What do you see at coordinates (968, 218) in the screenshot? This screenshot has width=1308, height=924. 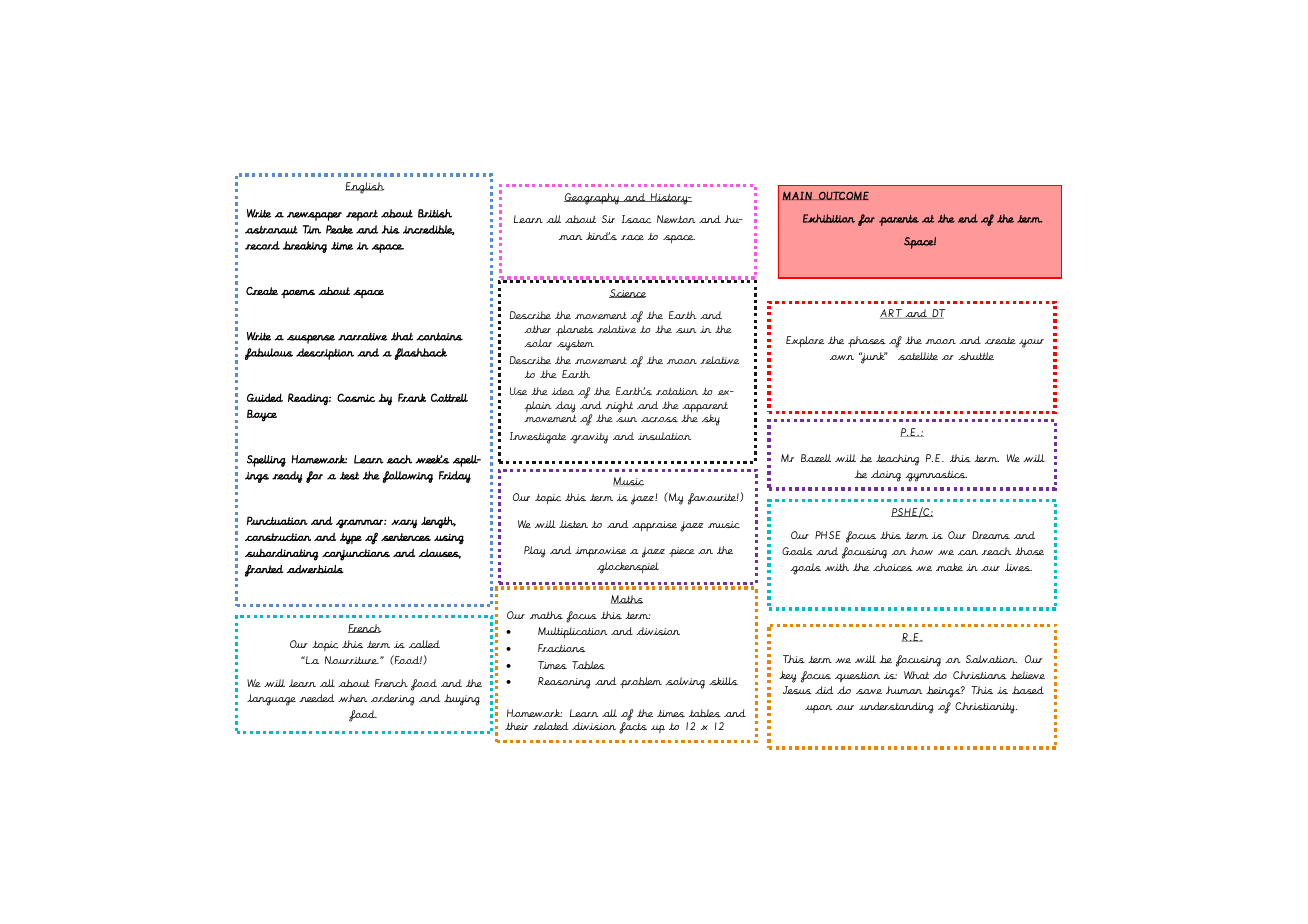 I see `end` at bounding box center [968, 218].
